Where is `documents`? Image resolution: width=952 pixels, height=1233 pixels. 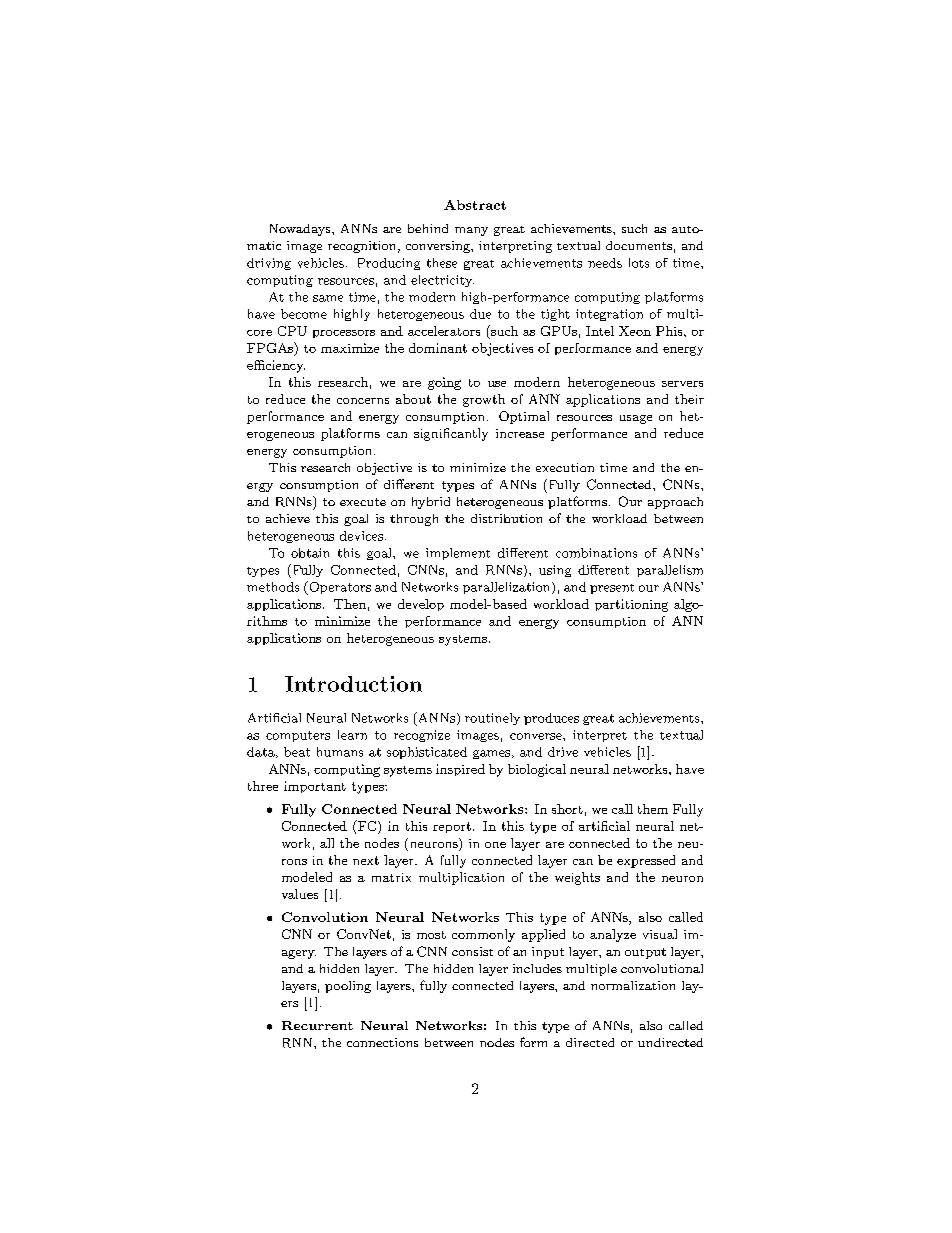
documents is located at coordinates (639, 245).
